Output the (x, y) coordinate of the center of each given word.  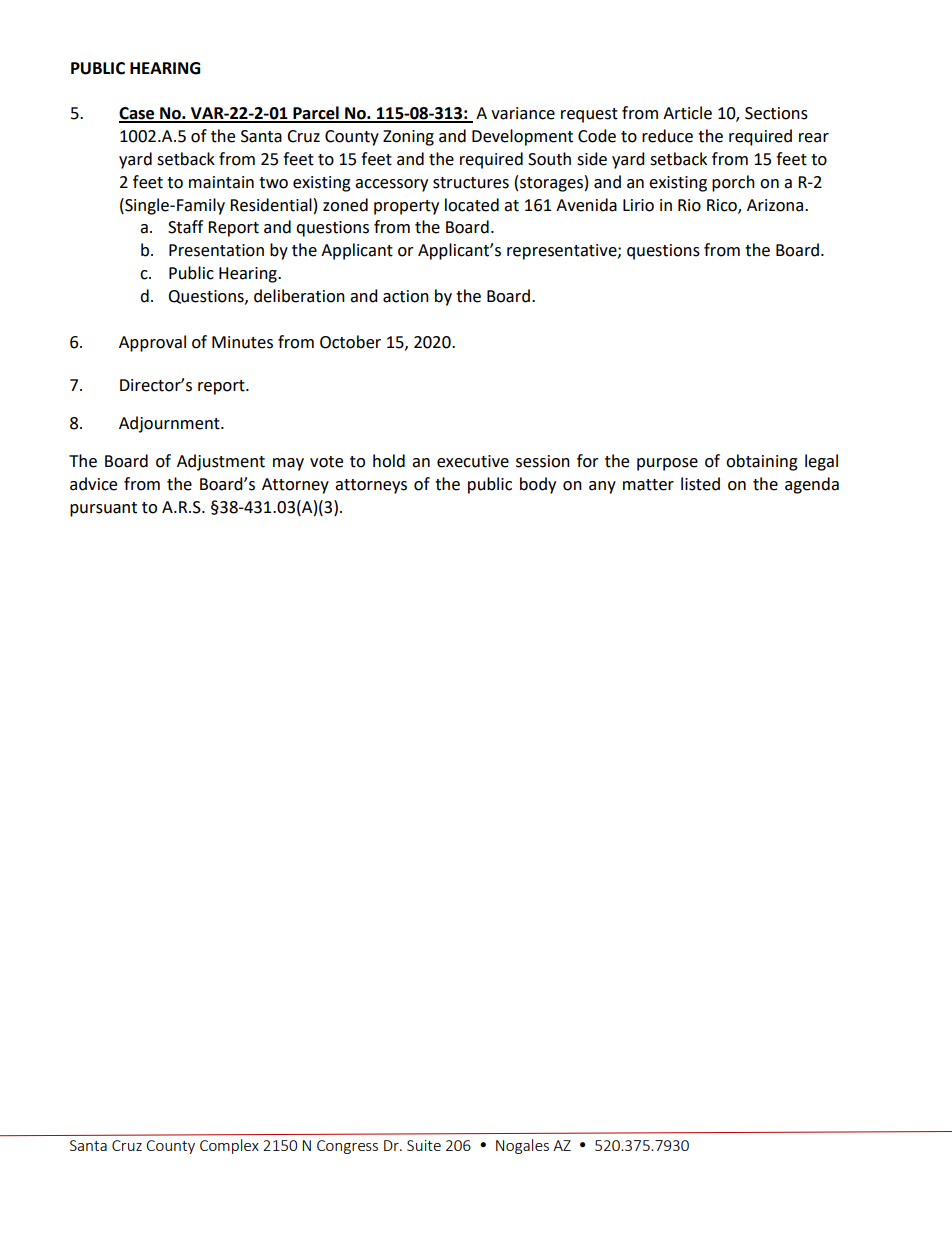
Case (138, 114)
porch (733, 183)
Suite (424, 1145)
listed (700, 484)
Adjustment (221, 462)
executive (473, 461)
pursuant (103, 509)
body (538, 485)
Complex (229, 1146)
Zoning (408, 138)
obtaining (762, 462)
